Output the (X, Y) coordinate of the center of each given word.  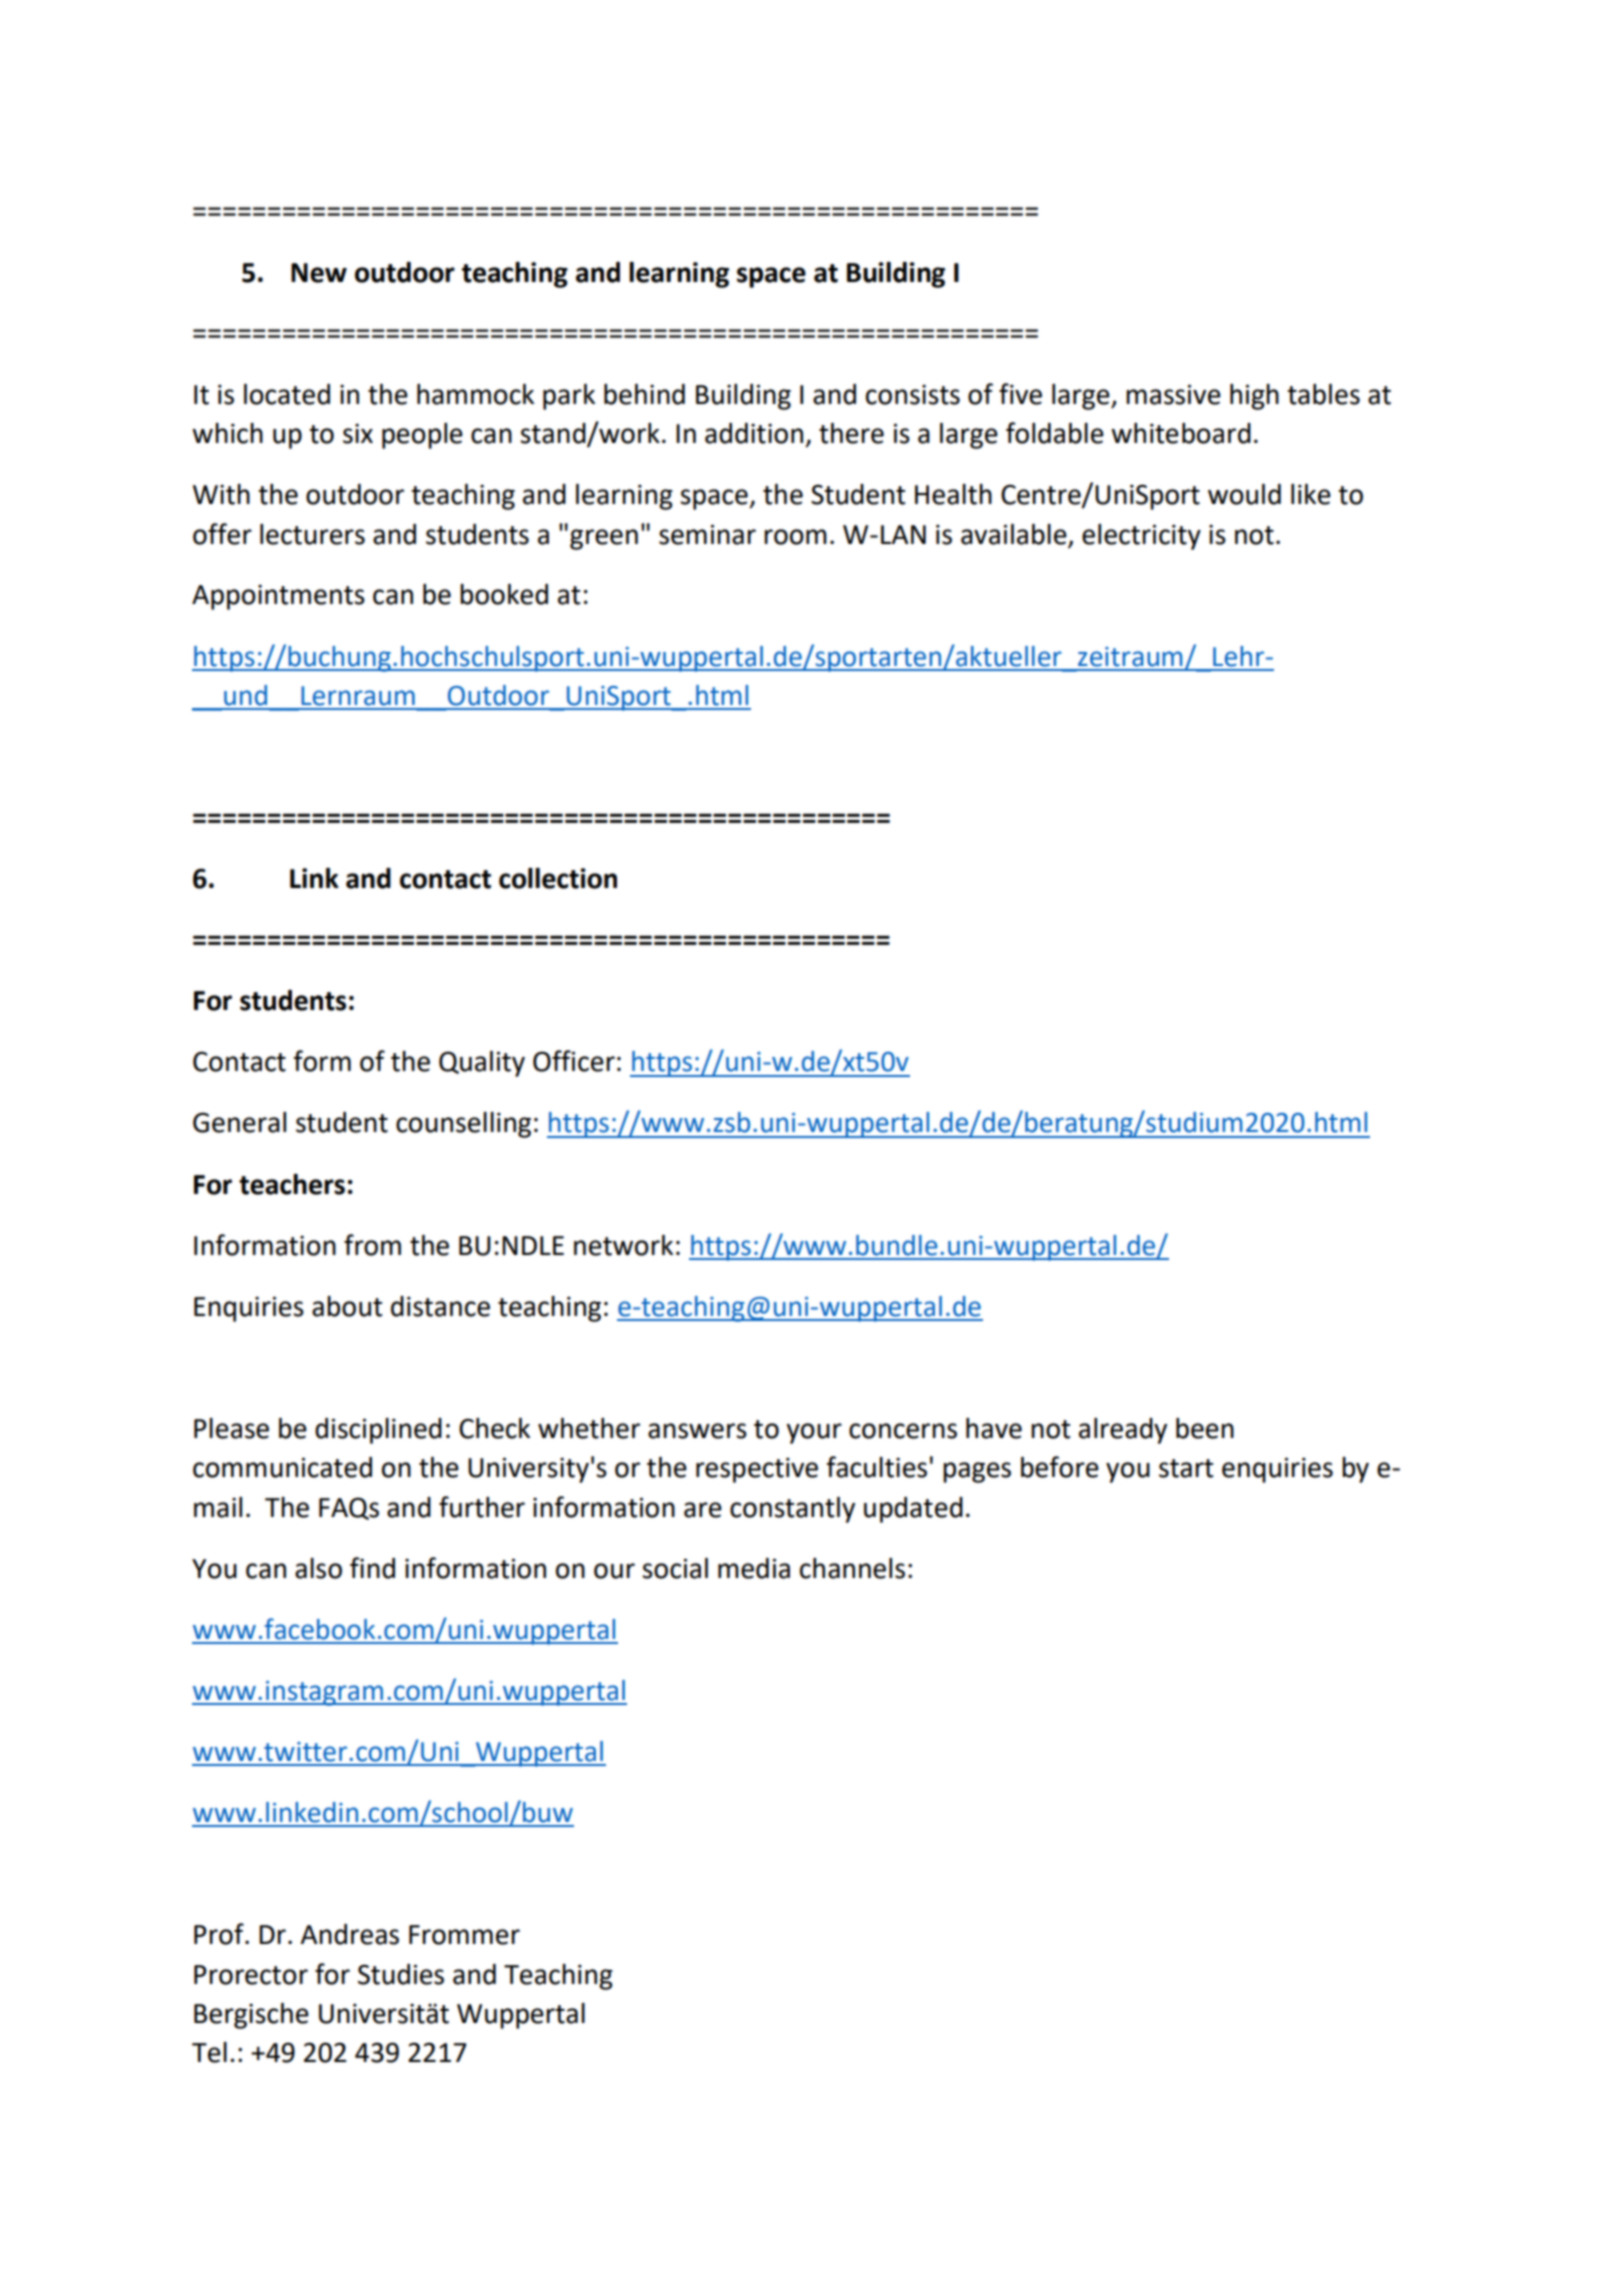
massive (1173, 394)
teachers (292, 1184)
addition (754, 433)
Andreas (350, 1934)
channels (852, 1568)
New (319, 273)
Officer (574, 1061)
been (1205, 1428)
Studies (401, 1974)
